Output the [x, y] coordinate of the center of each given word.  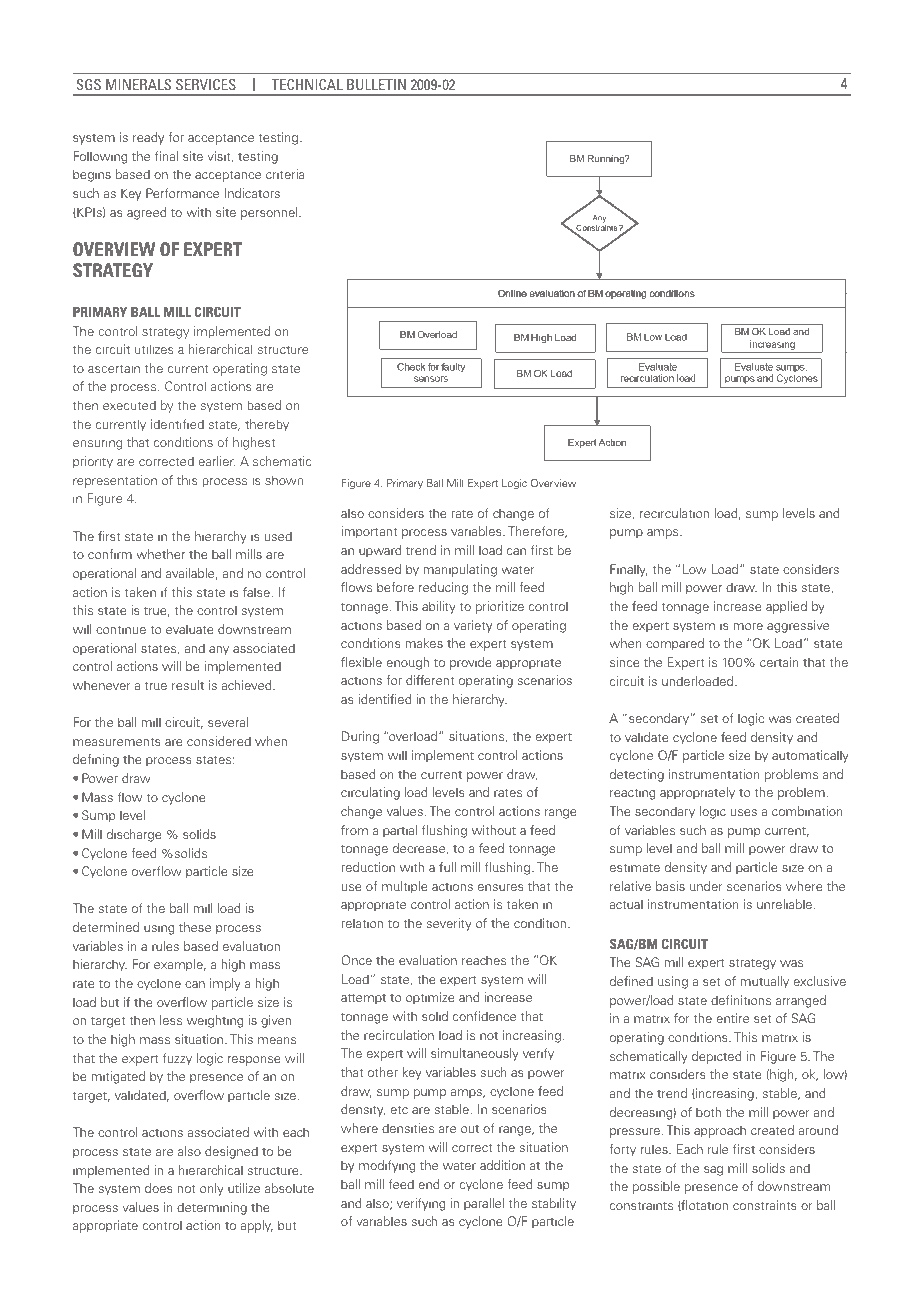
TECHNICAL [307, 84]
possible [656, 1187]
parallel [484, 1204]
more [748, 626]
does [159, 1188]
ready [148, 138]
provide [471, 663]
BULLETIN [376, 84]
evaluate [190, 629]
